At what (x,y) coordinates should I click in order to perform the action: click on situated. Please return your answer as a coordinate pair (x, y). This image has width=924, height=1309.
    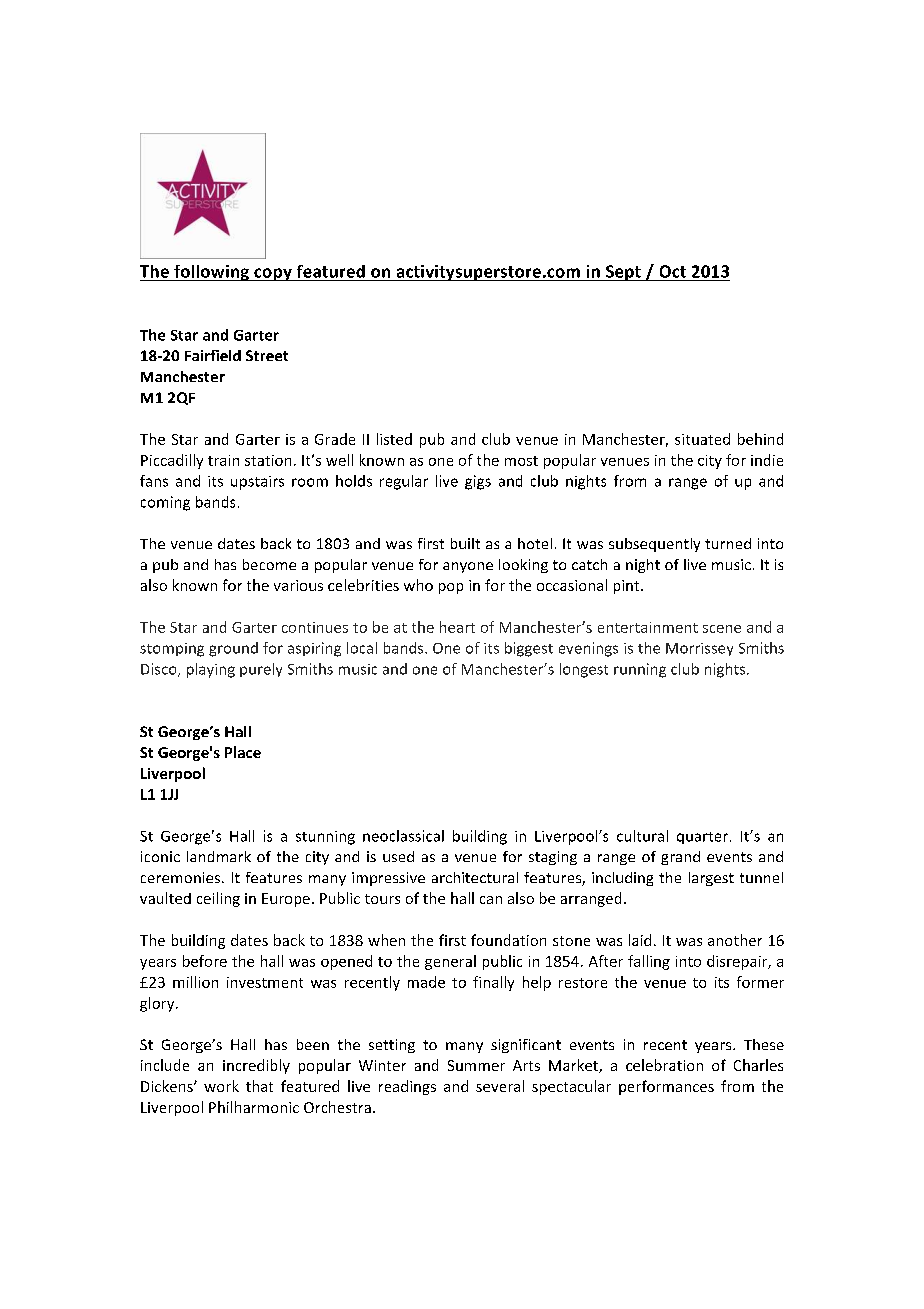
    Looking at the image, I should click on (702, 439).
